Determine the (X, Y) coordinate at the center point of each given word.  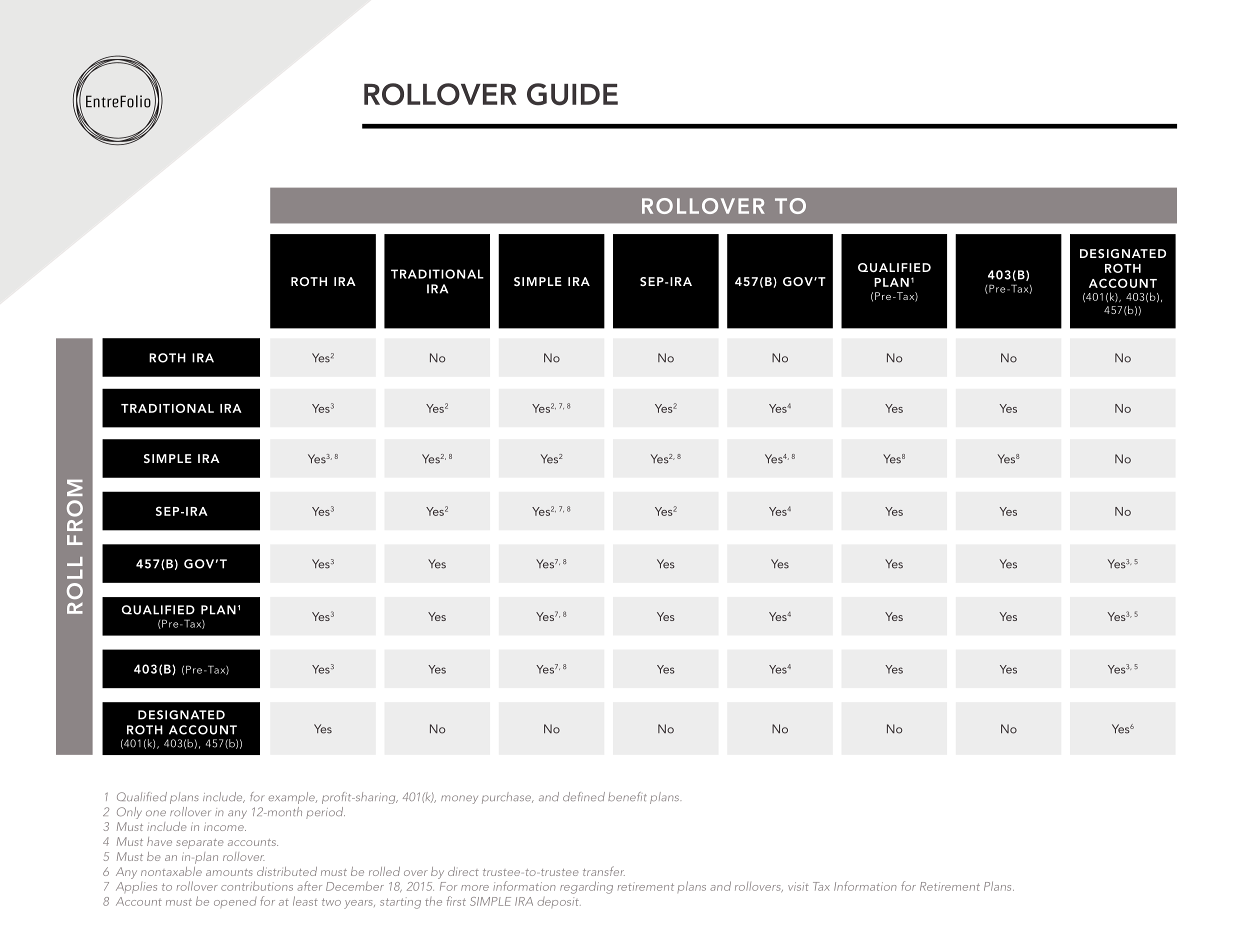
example (293, 798)
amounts (229, 872)
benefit (627, 796)
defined (584, 796)
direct (463, 871)
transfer (604, 871)
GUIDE (572, 94)
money (459, 799)
